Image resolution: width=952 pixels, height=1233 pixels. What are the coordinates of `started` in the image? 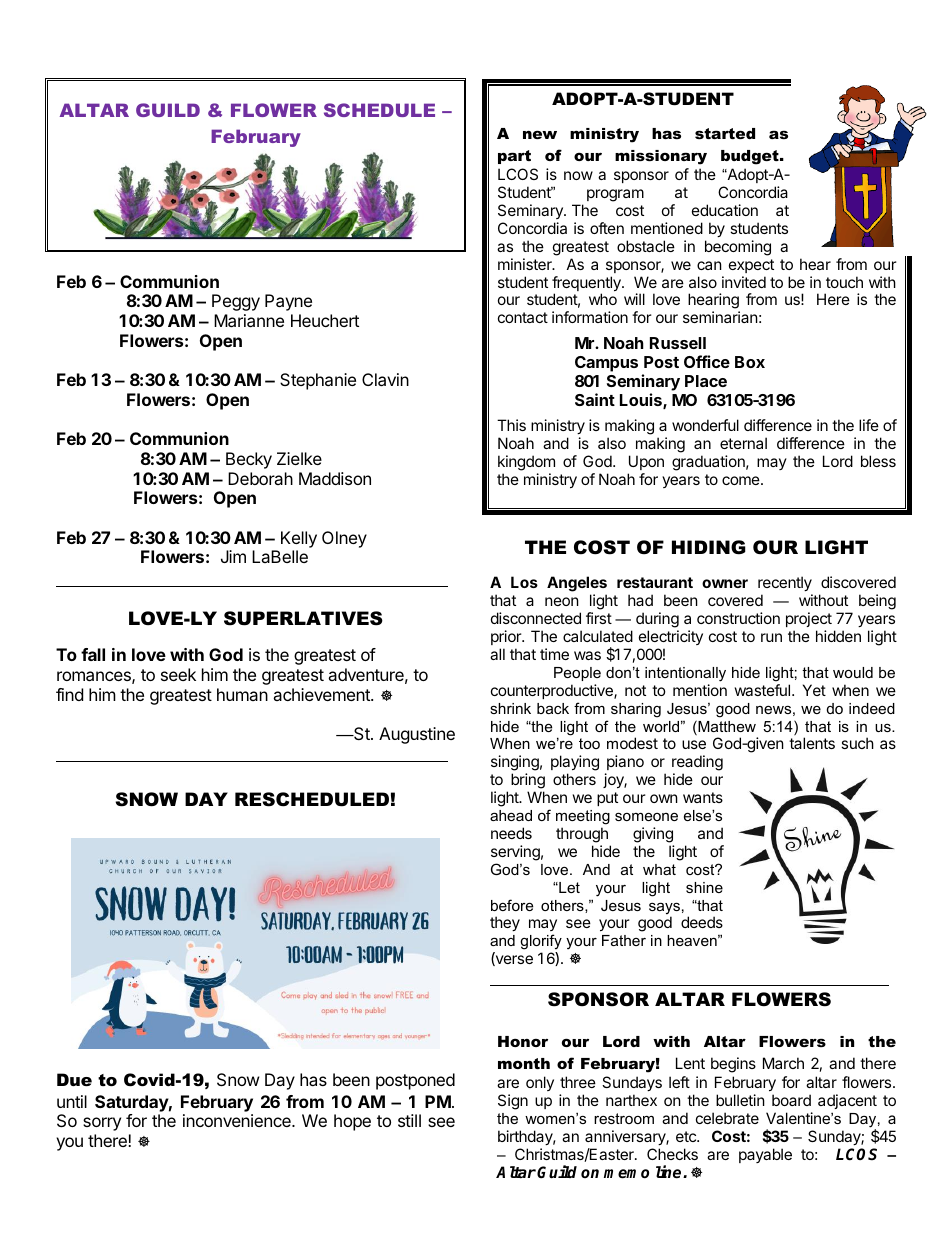 It's located at (725, 133).
